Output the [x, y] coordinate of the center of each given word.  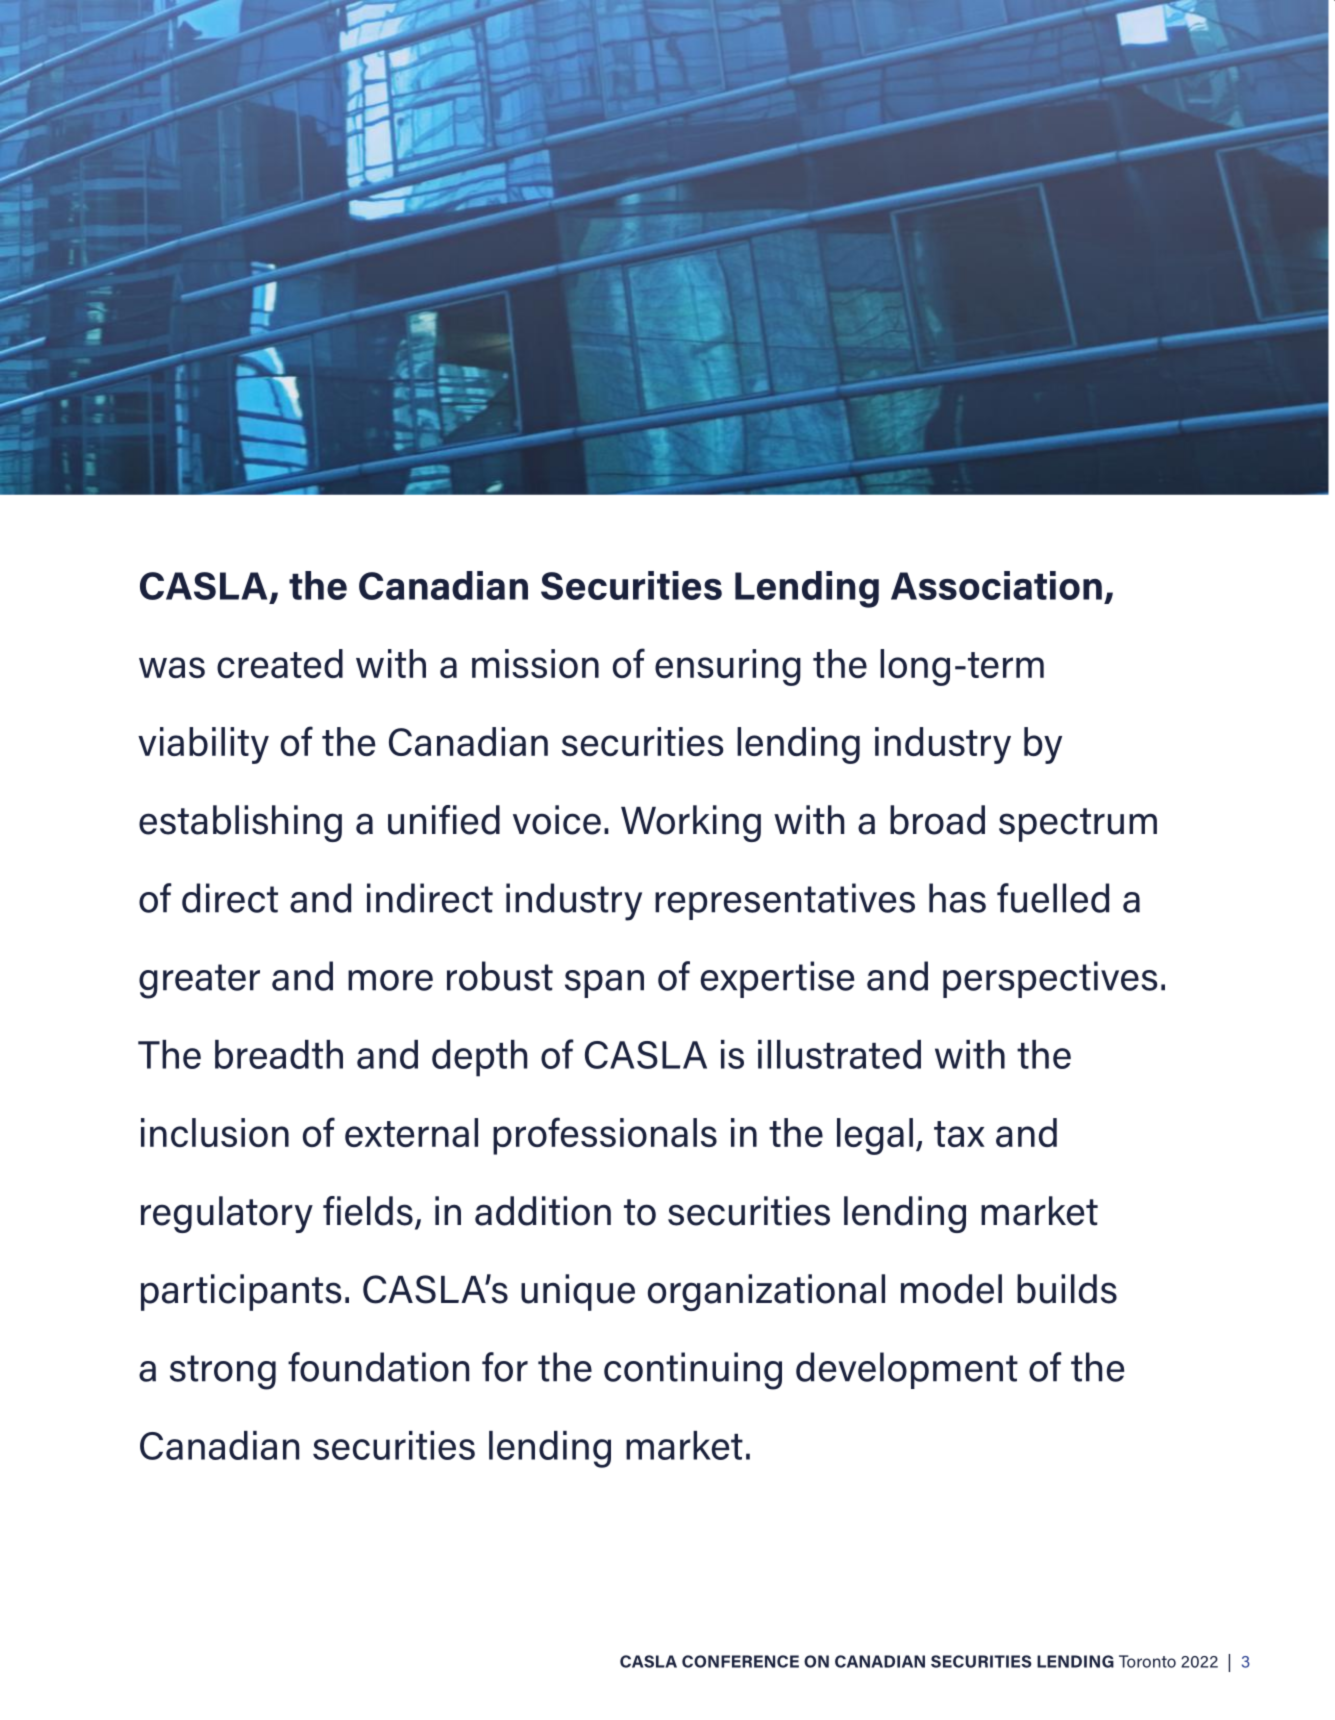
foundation [378, 1367]
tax [959, 1134]
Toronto [1147, 1661]
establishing [240, 823]
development [907, 1370]
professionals [605, 1136]
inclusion [215, 1132]
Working [691, 823]
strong [223, 1372]
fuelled [1053, 898]
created [280, 663]
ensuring [728, 667]
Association [996, 585]
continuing [693, 1371]
